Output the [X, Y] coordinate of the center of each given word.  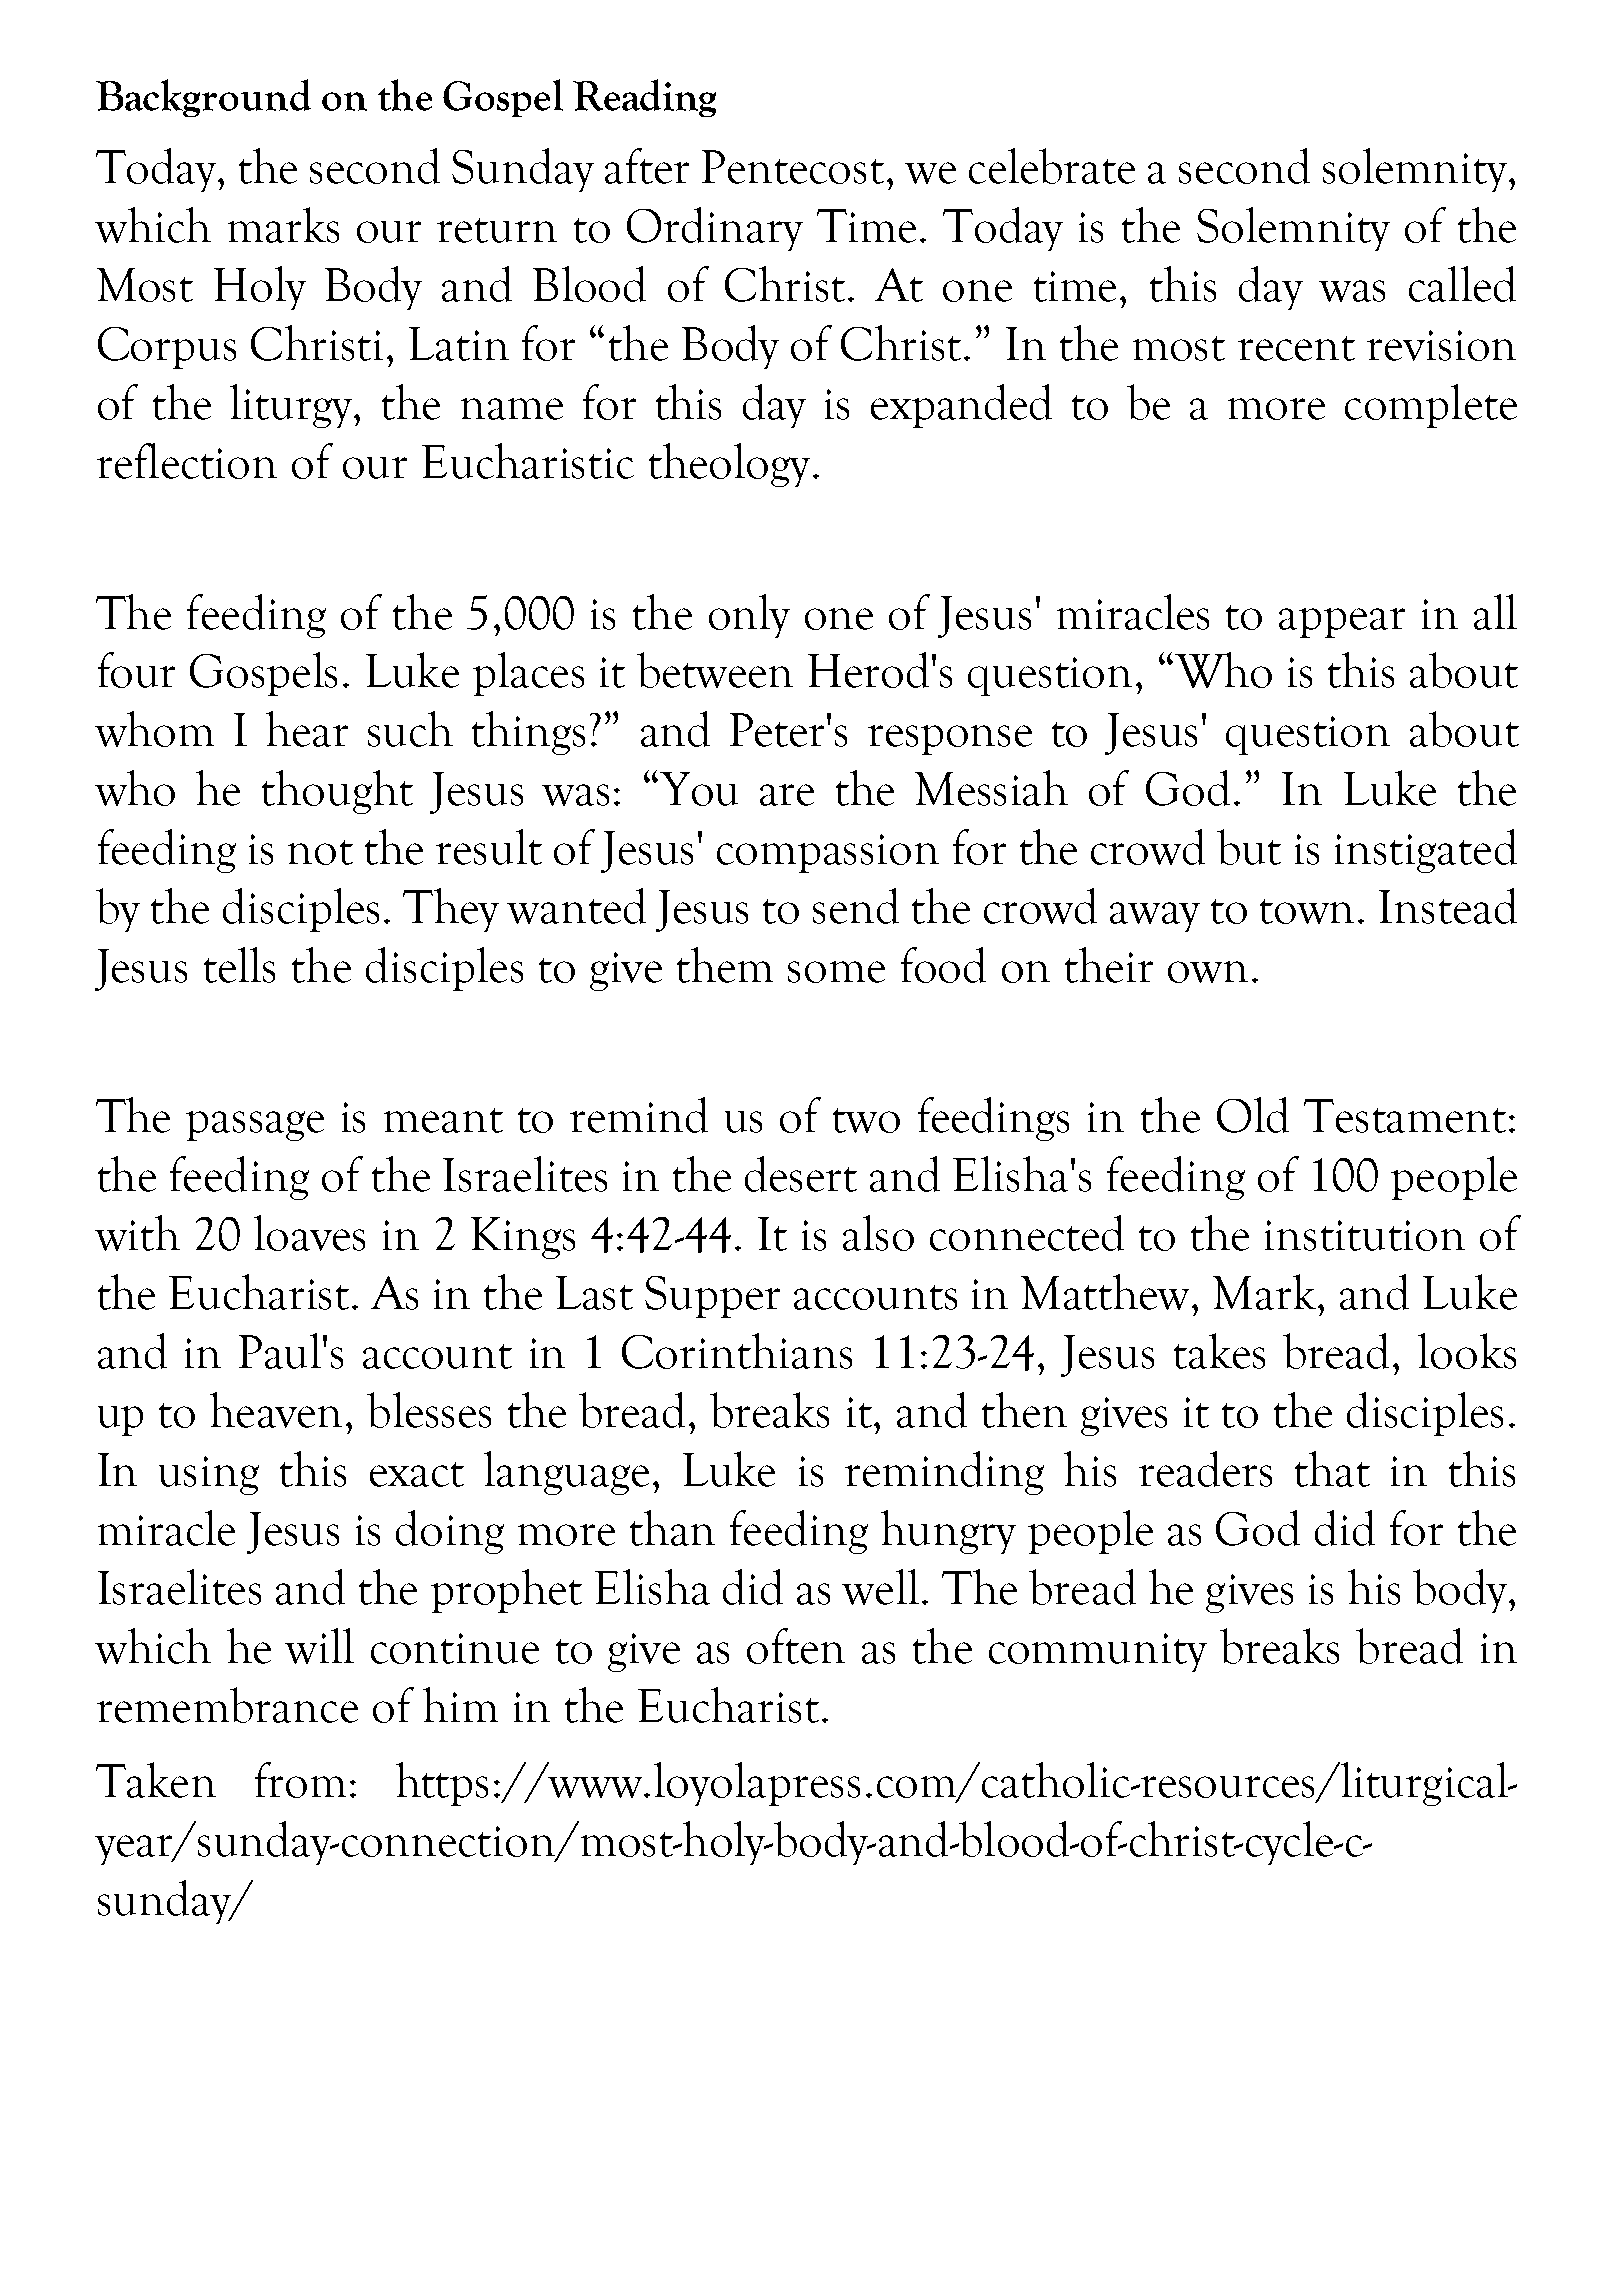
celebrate [1052, 166]
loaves [309, 1233]
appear [1342, 623]
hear [307, 729]
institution [1365, 1235]
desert [801, 1174]
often [796, 1646]
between [715, 670]
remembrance [227, 1705]
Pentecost [793, 167]
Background [203, 98]
